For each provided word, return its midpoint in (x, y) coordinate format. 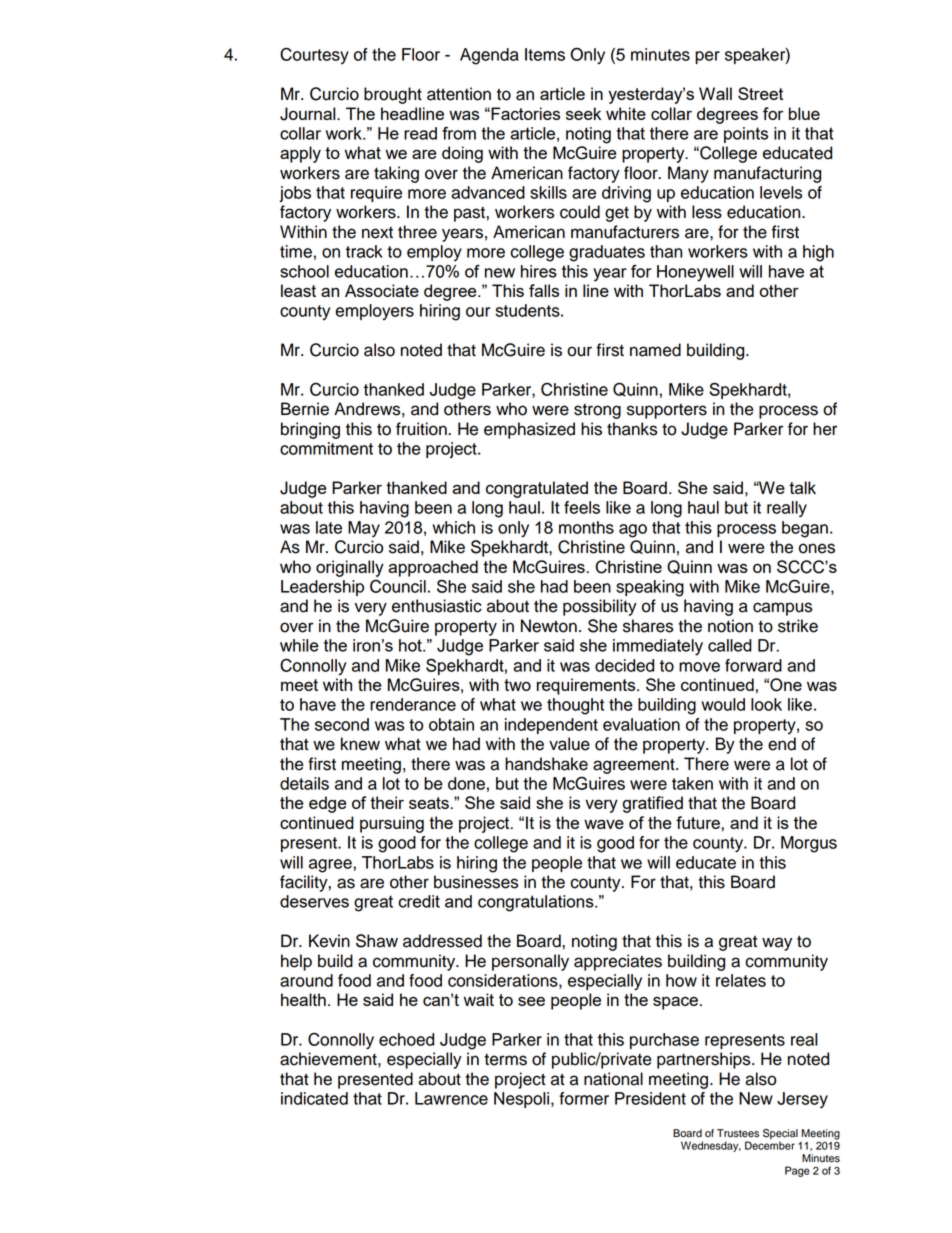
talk (802, 487)
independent (551, 726)
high (818, 253)
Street (760, 93)
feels (582, 507)
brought (393, 95)
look (766, 704)
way (777, 944)
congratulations (537, 903)
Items (545, 54)
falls (544, 290)
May (364, 529)
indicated (314, 1098)
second (342, 724)
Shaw (377, 941)
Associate (382, 290)
